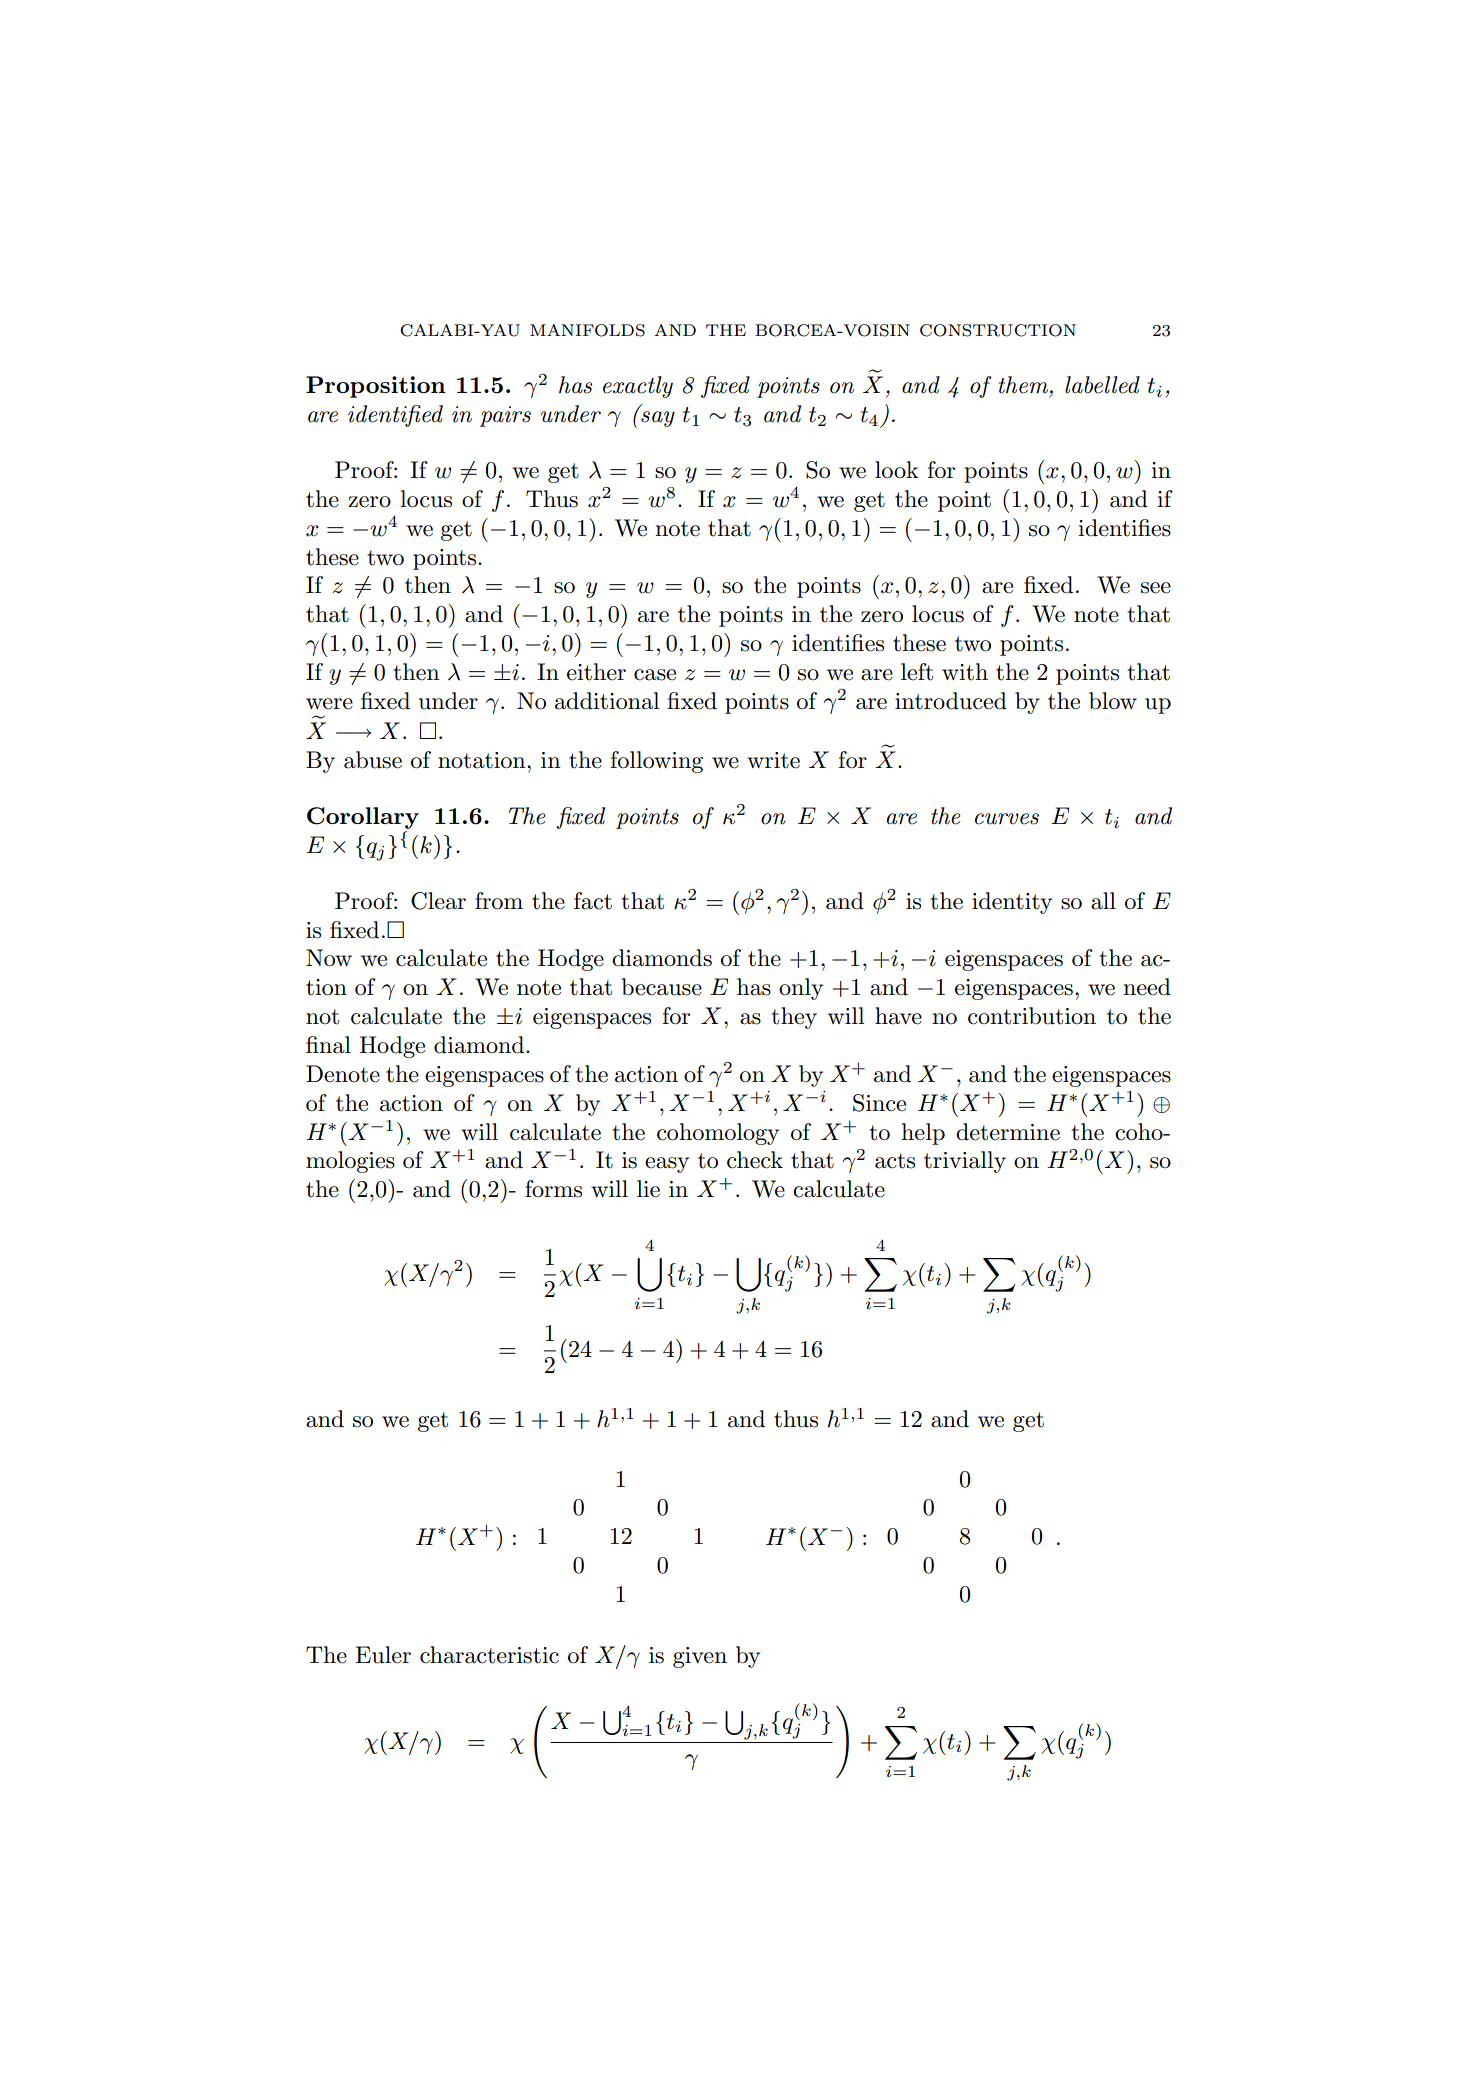 This screenshot has width=1477, height=2090. I want to click on check, so click(755, 1160).
